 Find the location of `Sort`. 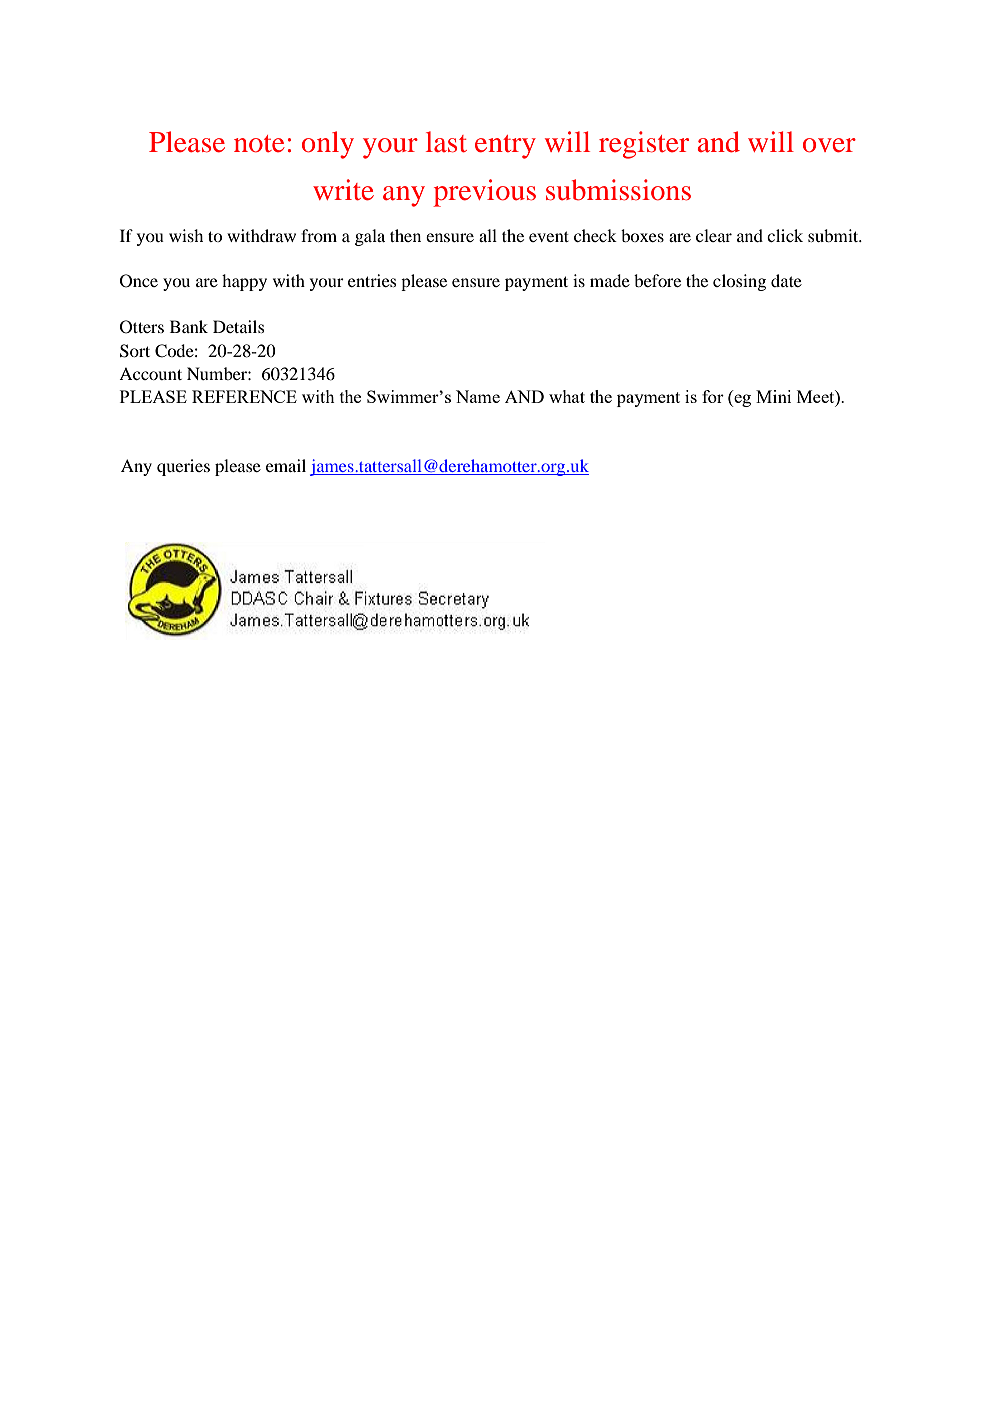

Sort is located at coordinates (135, 351).
